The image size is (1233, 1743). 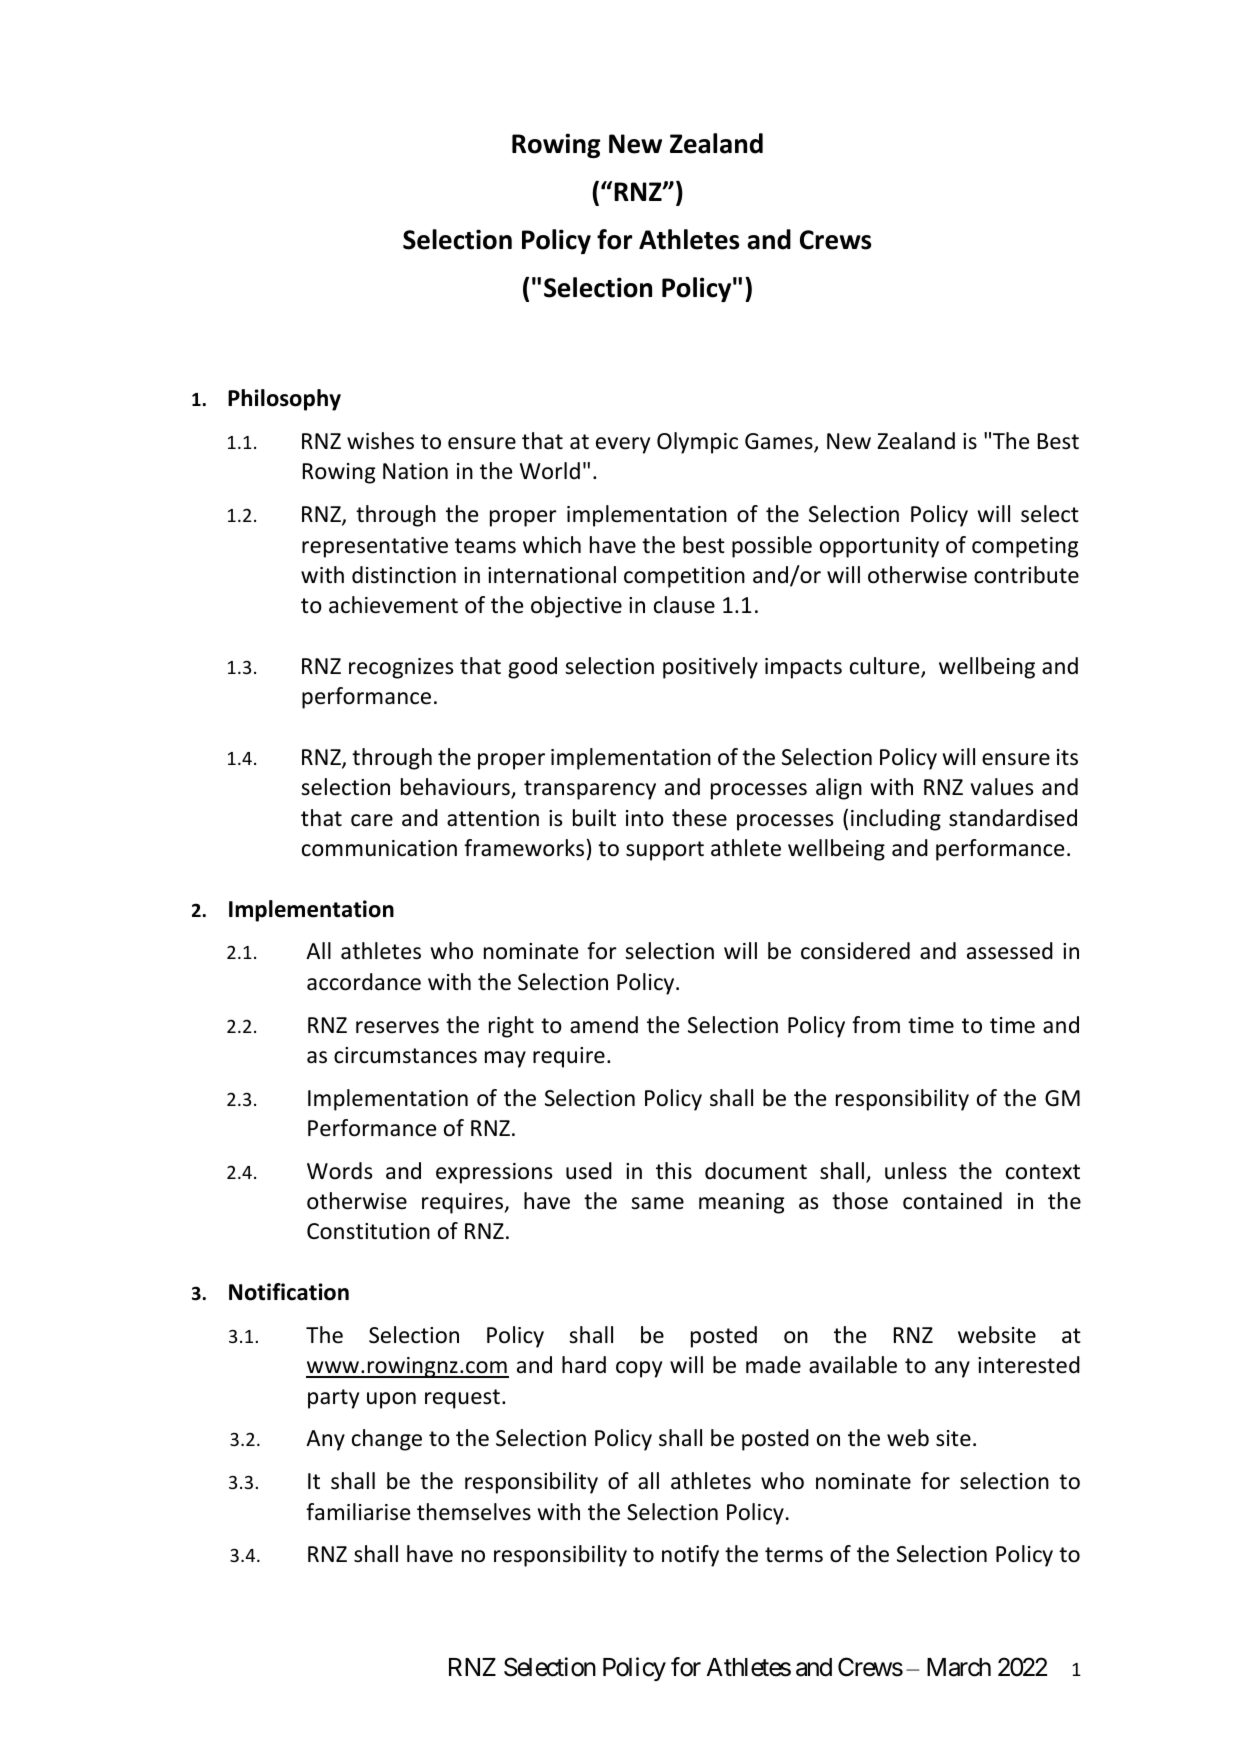 What do you see at coordinates (697, 443) in the screenshot?
I see `Olympic` at bounding box center [697, 443].
